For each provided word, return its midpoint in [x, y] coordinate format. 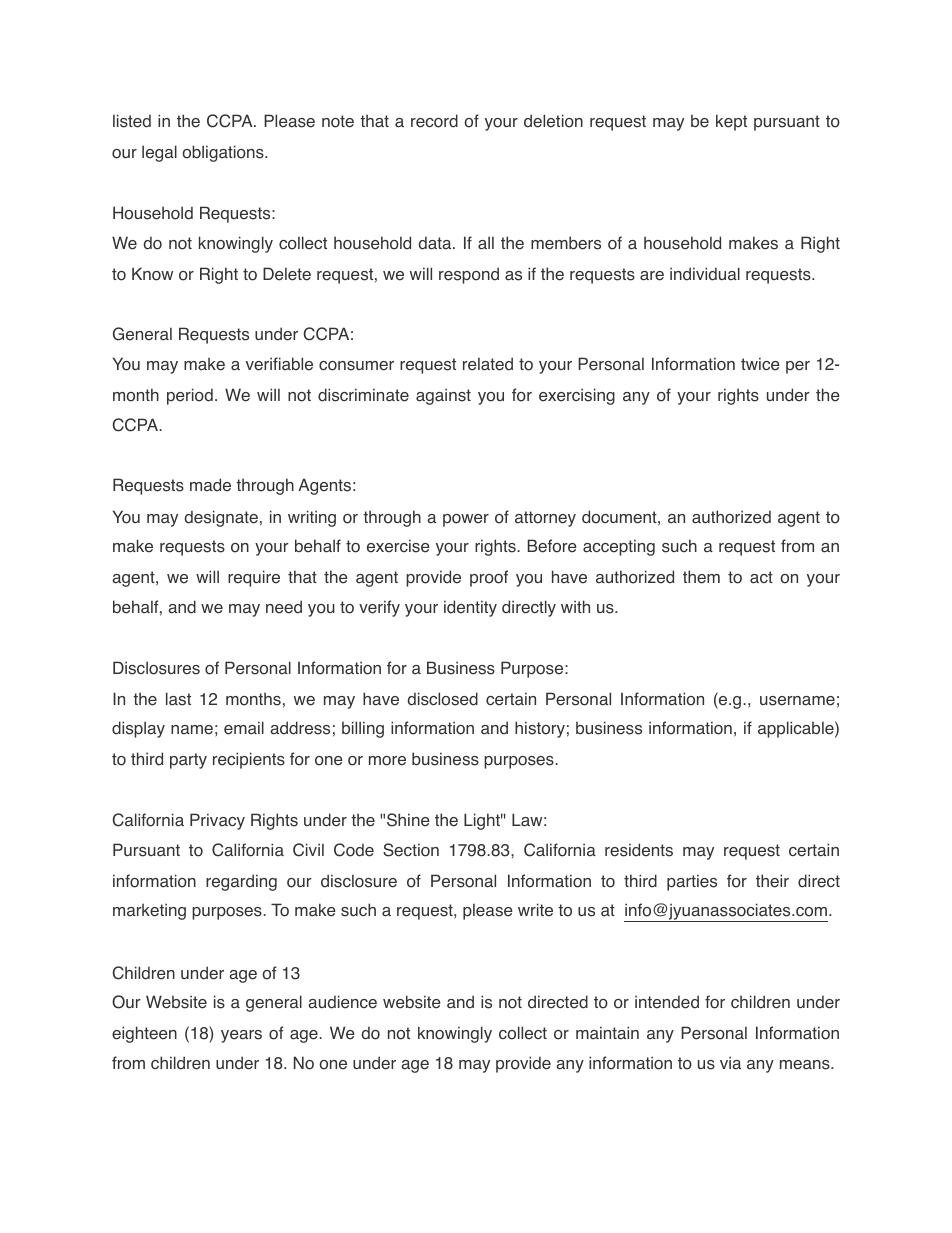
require [254, 578]
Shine [408, 820]
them [701, 577]
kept [731, 122]
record [434, 121]
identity [470, 608]
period [190, 396]
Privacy [217, 821]
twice [760, 364]
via [730, 1063]
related [488, 364]
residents [639, 850]
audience [342, 1002]
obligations [224, 153]
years [241, 1036]
